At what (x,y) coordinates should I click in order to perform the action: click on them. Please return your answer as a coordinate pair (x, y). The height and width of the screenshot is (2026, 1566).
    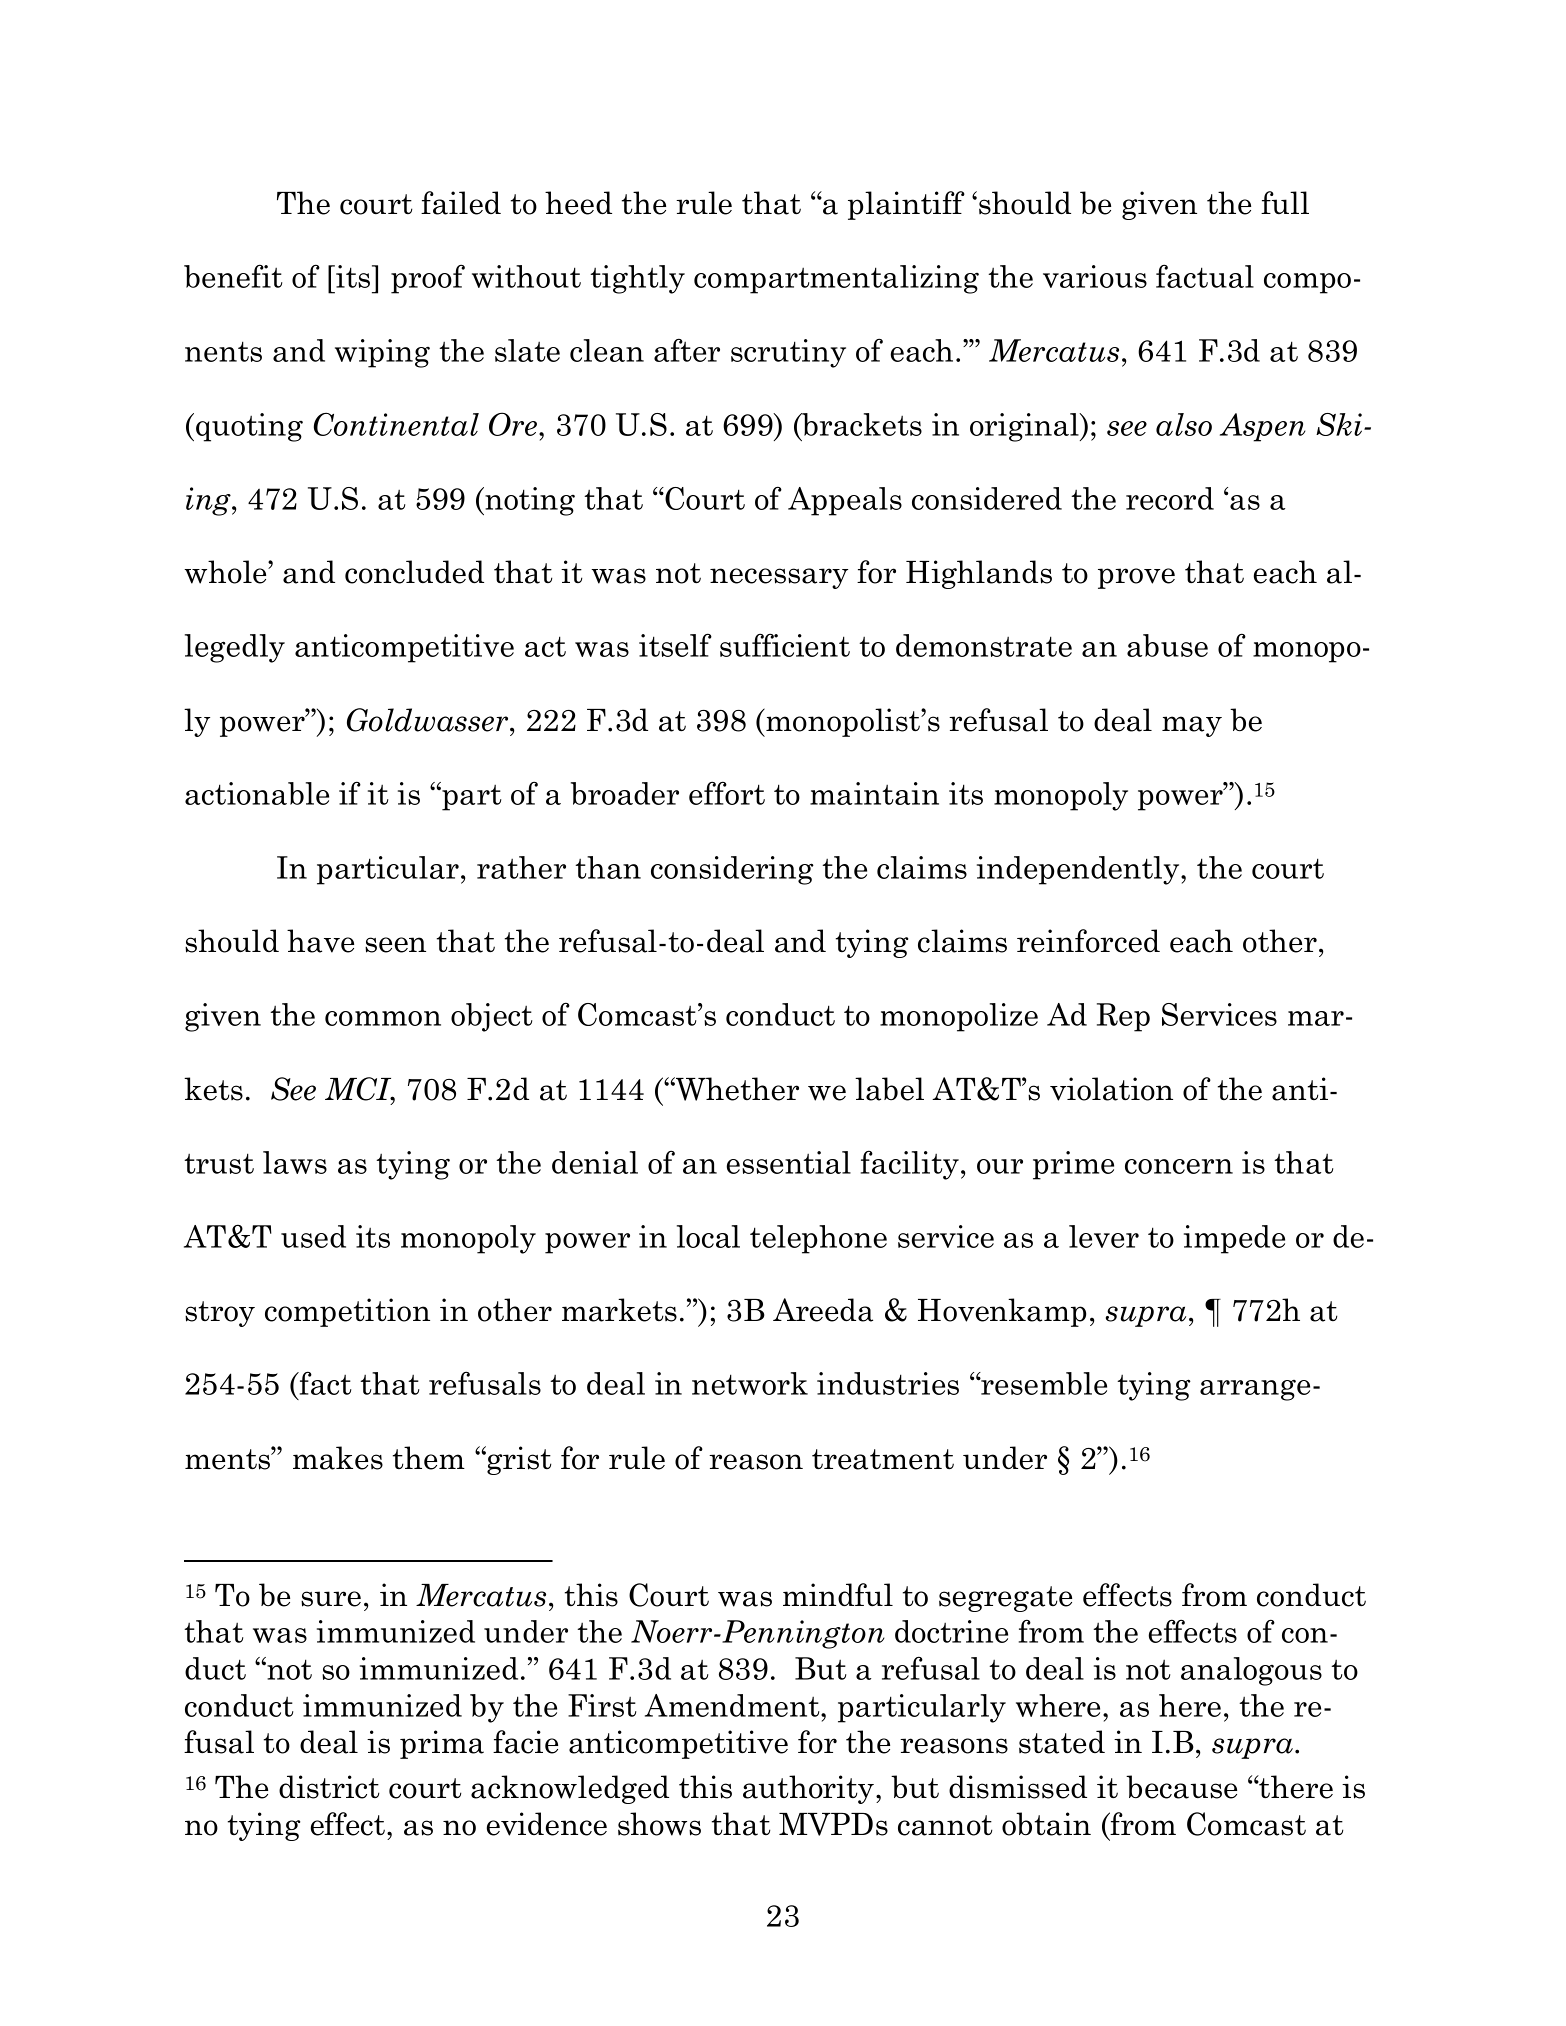
    Looking at the image, I should click on (429, 1458).
